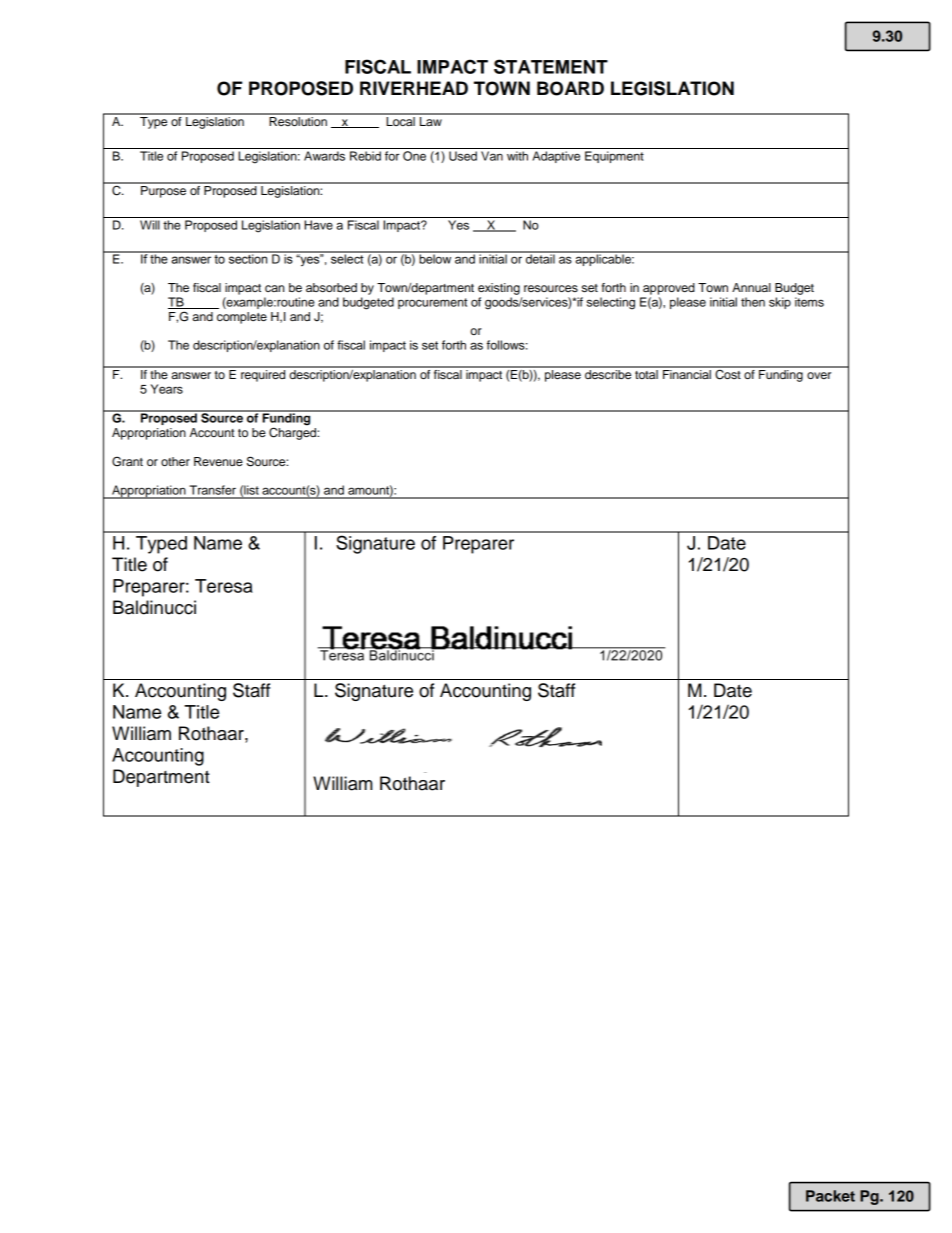 The image size is (952, 1233). I want to click on Teresa, so click(224, 586).
